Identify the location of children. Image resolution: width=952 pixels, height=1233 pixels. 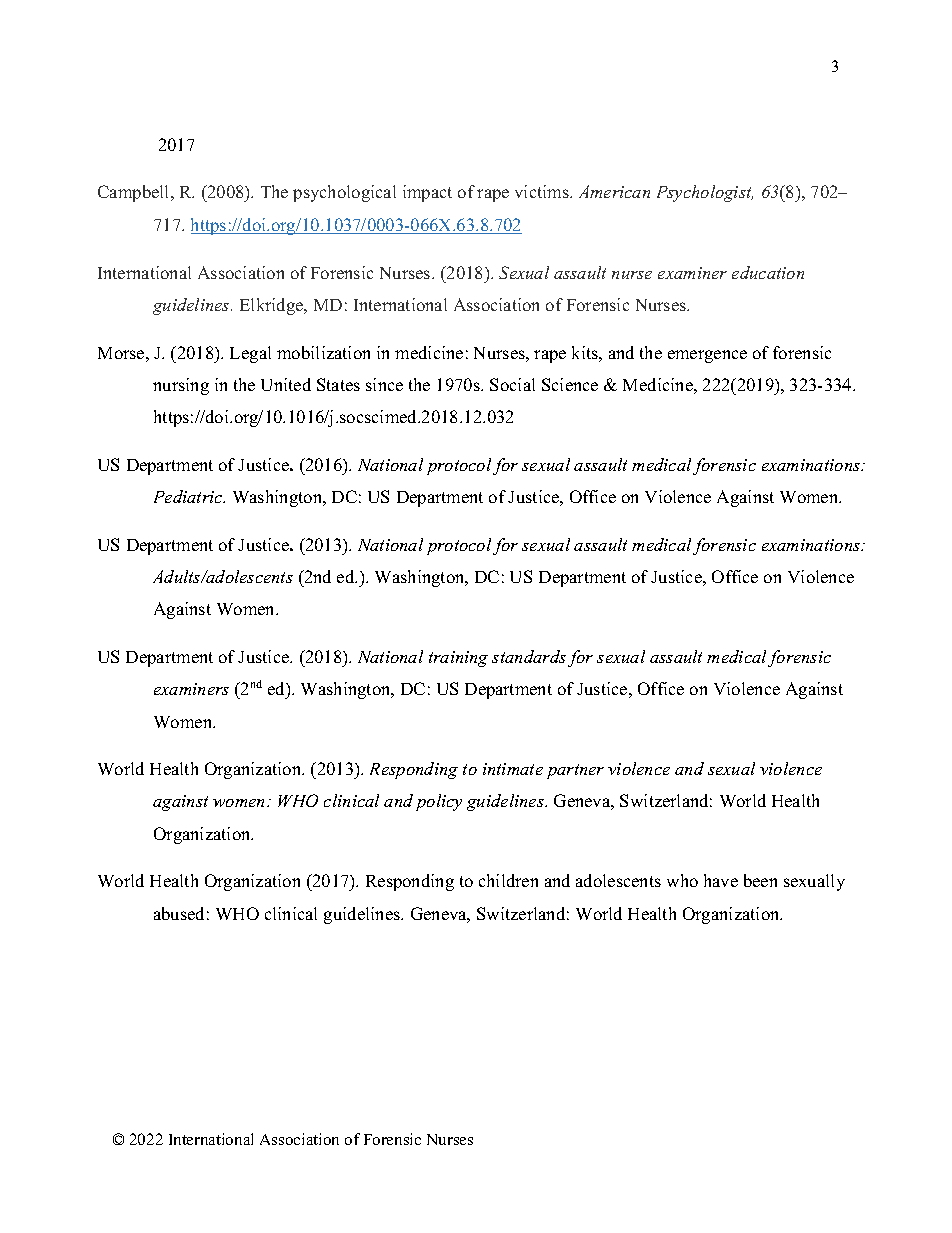
(508, 880).
